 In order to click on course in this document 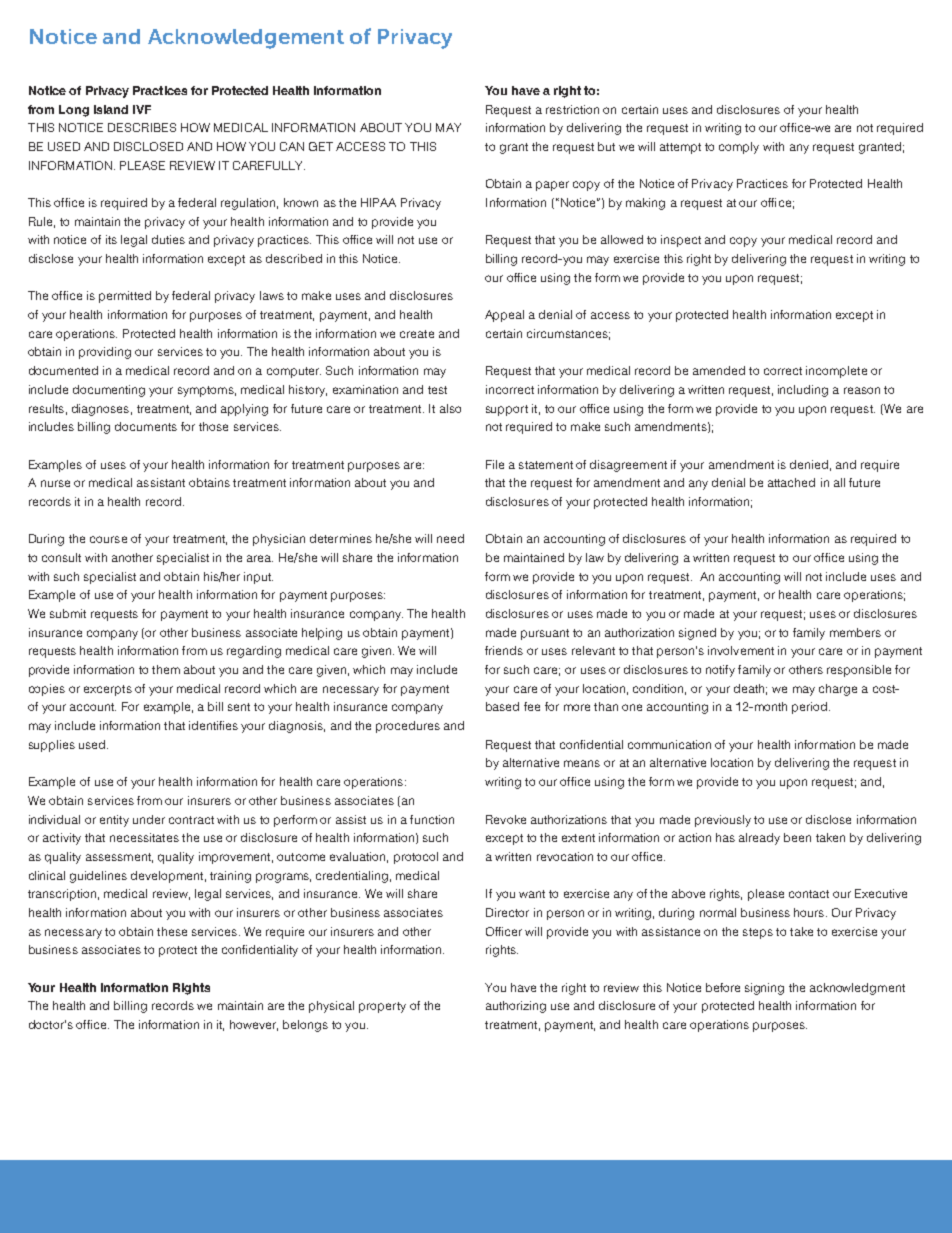, I will do `click(108, 539)`.
